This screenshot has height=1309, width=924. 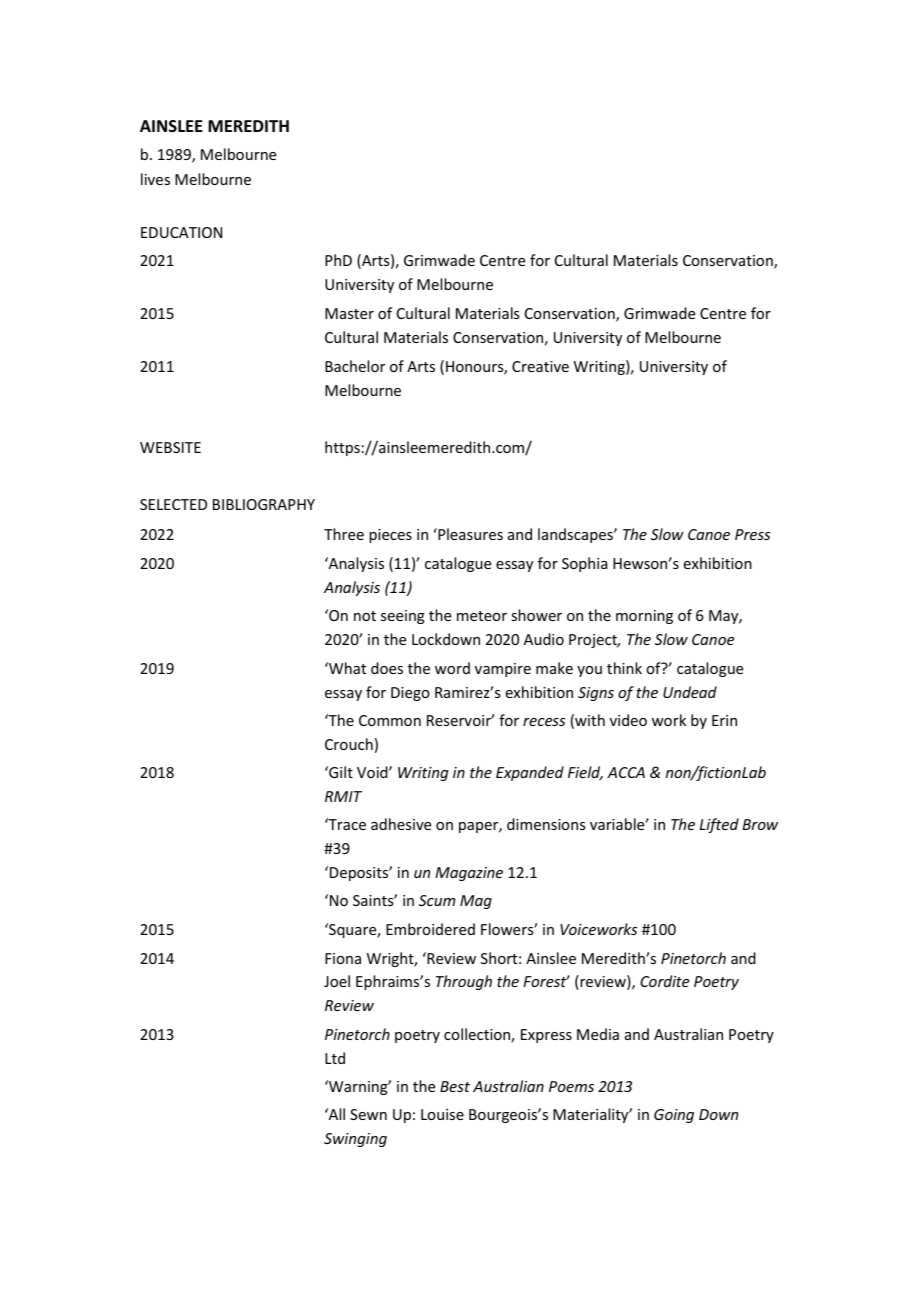 What do you see at coordinates (540, 366) in the screenshot?
I see `Creative` at bounding box center [540, 366].
